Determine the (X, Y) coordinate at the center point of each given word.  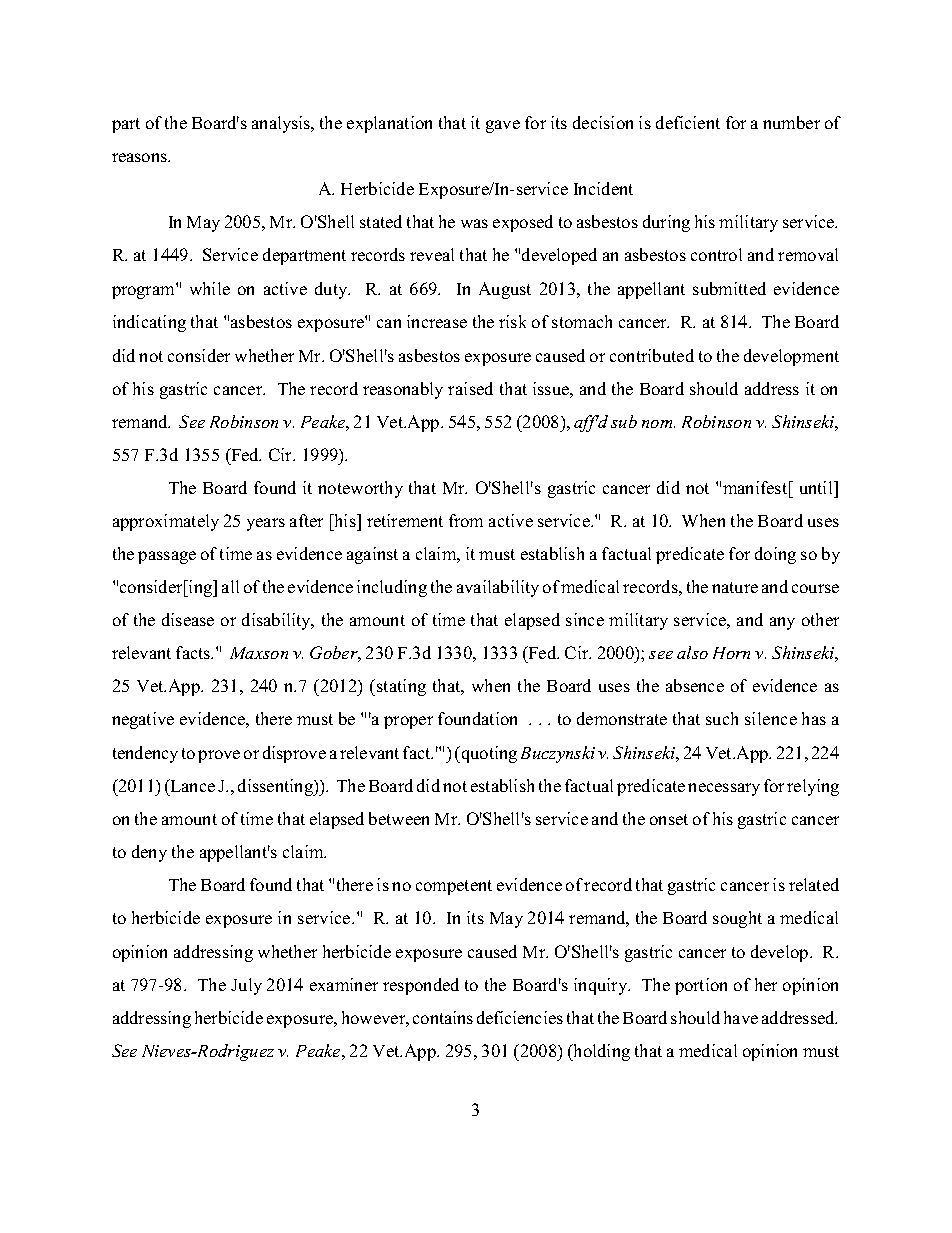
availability (498, 588)
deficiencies (520, 1017)
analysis (282, 124)
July (246, 986)
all (230, 586)
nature (735, 587)
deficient (688, 122)
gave (503, 126)
